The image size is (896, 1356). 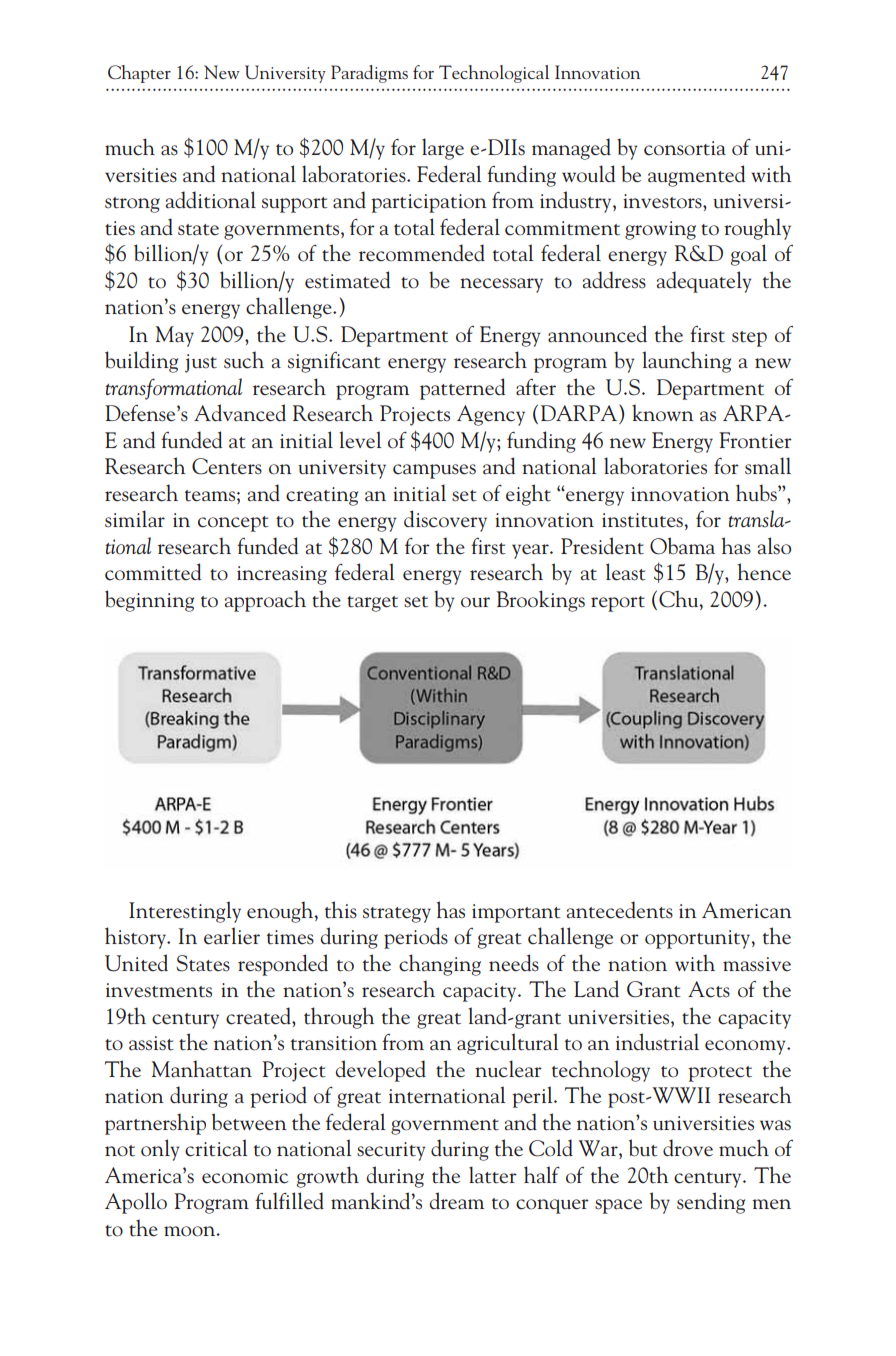 What do you see at coordinates (680, 599) in the screenshot?
I see `Chu` at bounding box center [680, 599].
